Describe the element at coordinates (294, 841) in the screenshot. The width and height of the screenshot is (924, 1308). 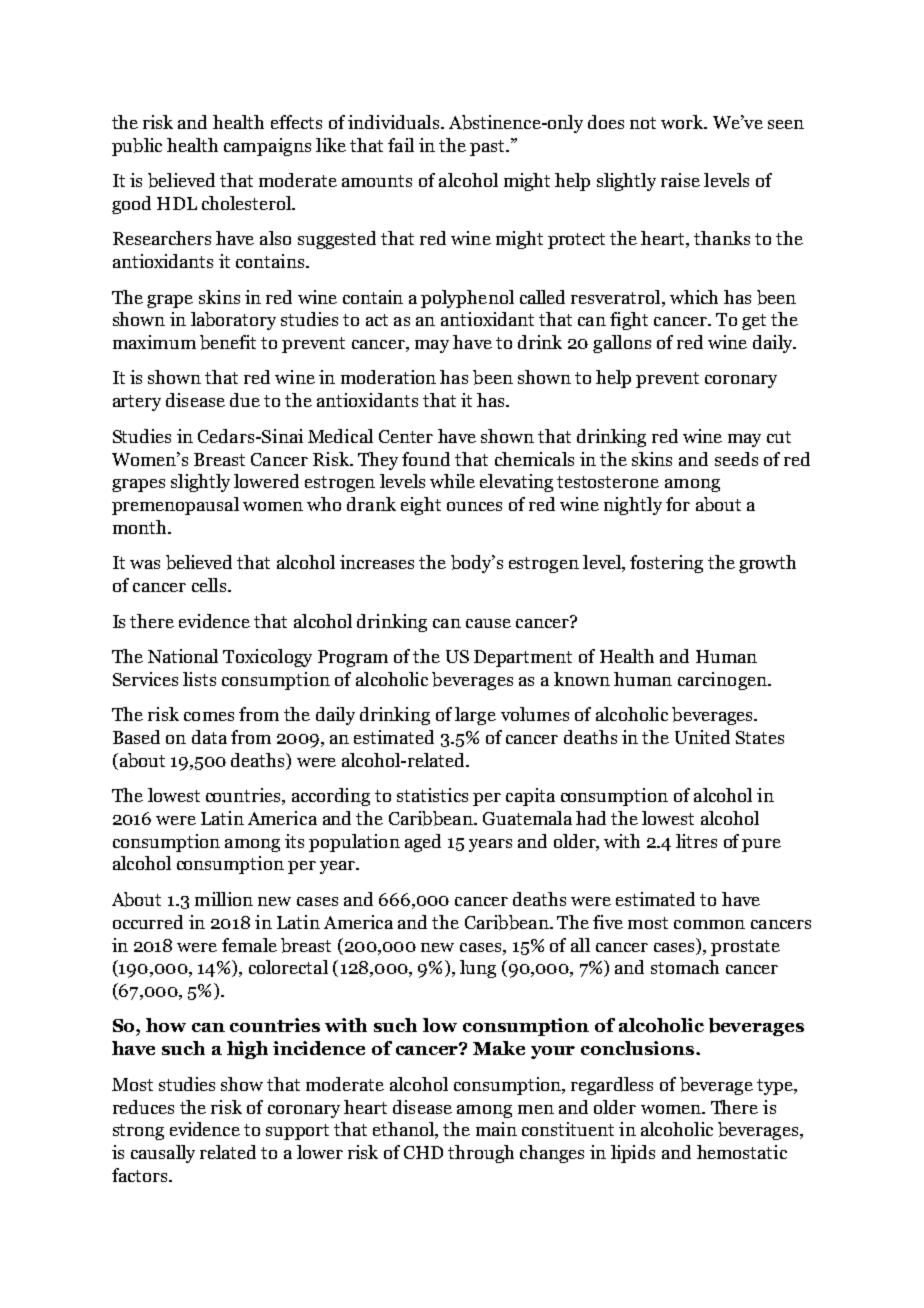
I see `its` at that location.
